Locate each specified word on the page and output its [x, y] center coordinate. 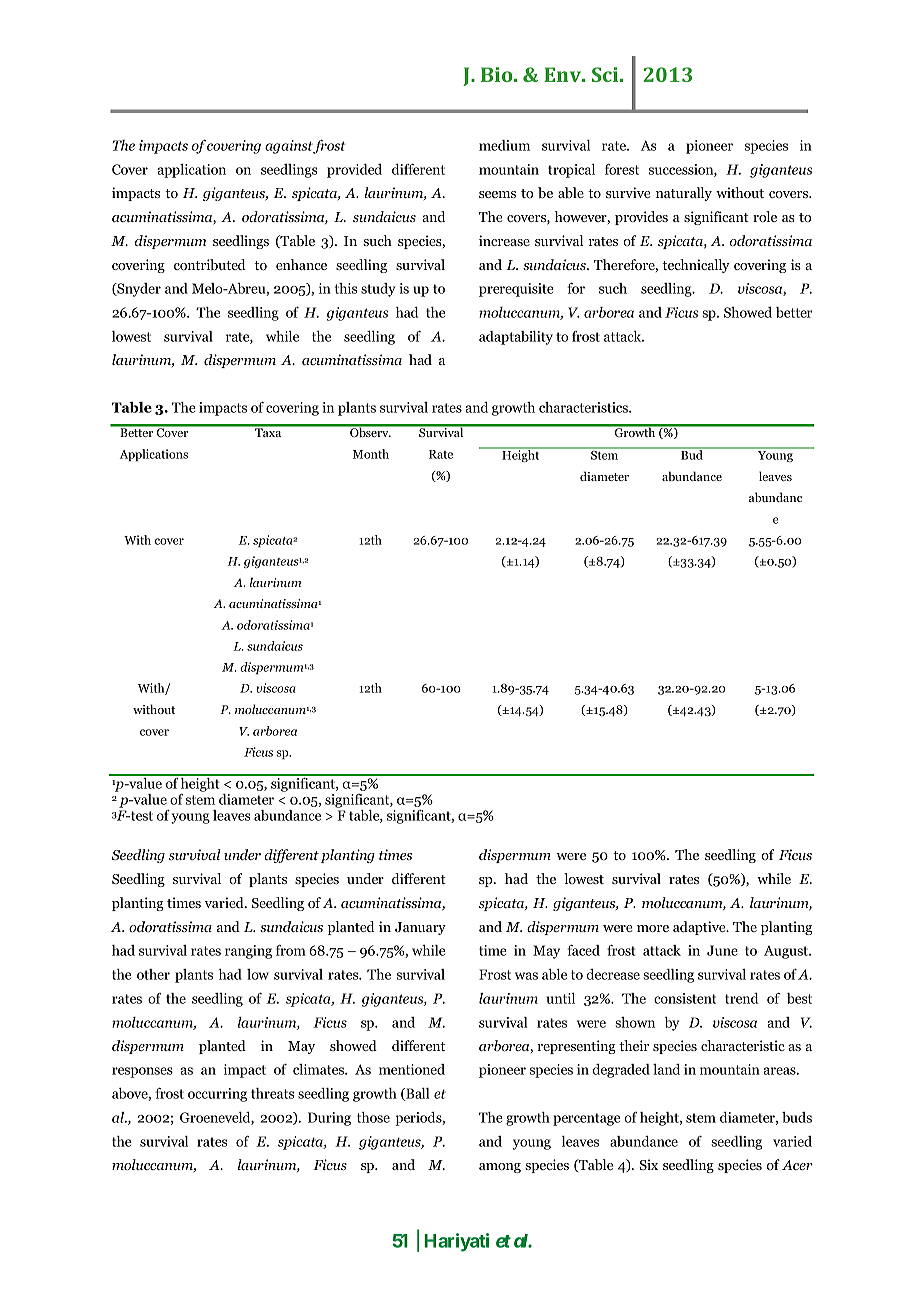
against [289, 147]
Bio [498, 74]
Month [371, 454]
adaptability [516, 338]
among [500, 1168]
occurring [217, 1095]
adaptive [700, 928]
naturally [684, 194]
